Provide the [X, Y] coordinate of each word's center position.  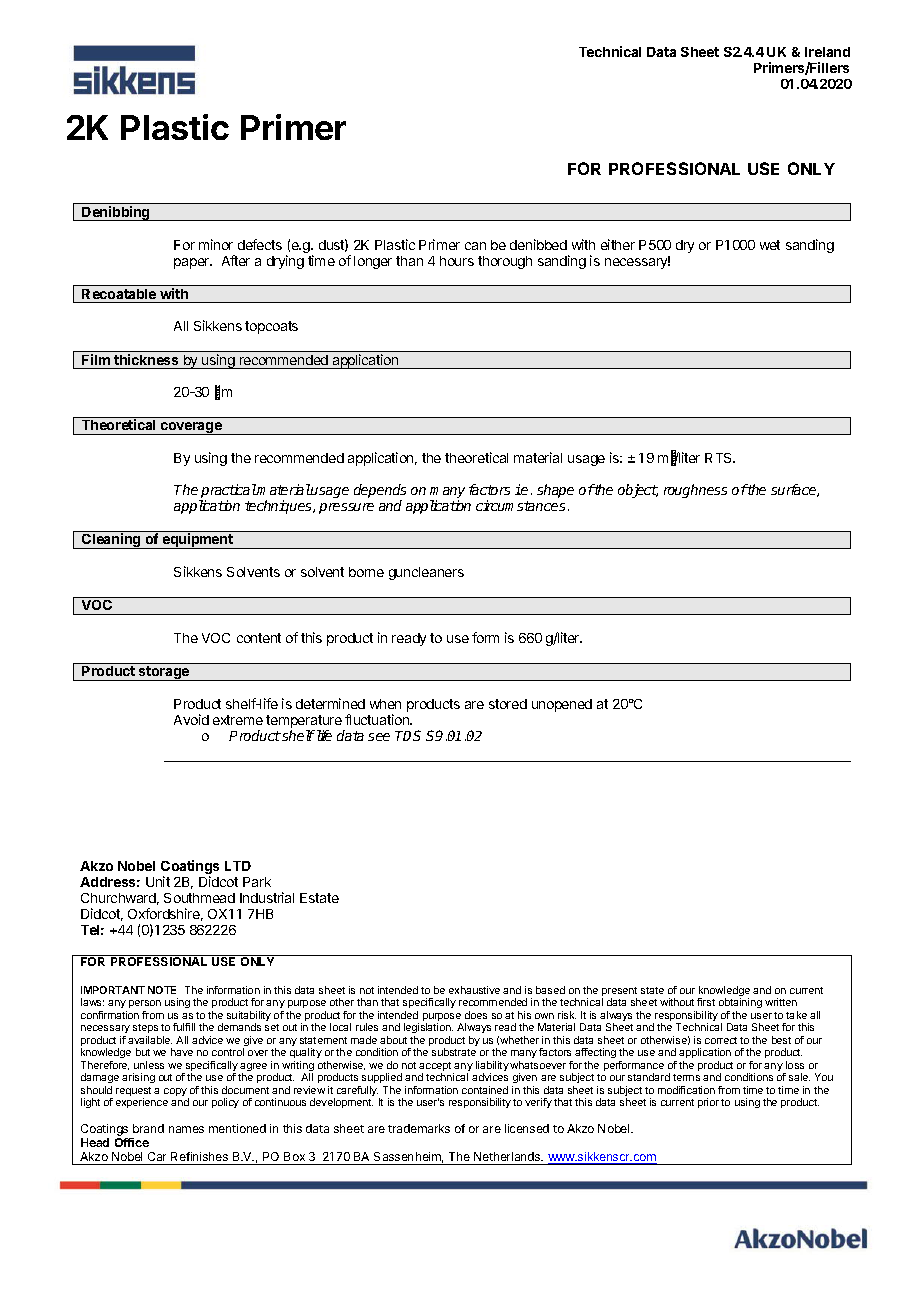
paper [193, 263]
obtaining [740, 1005]
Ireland [827, 52]
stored [508, 704]
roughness [695, 491]
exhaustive [474, 990]
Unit [158, 881]
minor [216, 244]
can [475, 246]
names [186, 1129]
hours [457, 261]
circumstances [520, 505]
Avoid [191, 719]
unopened [562, 705]
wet [770, 245]
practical [228, 492]
